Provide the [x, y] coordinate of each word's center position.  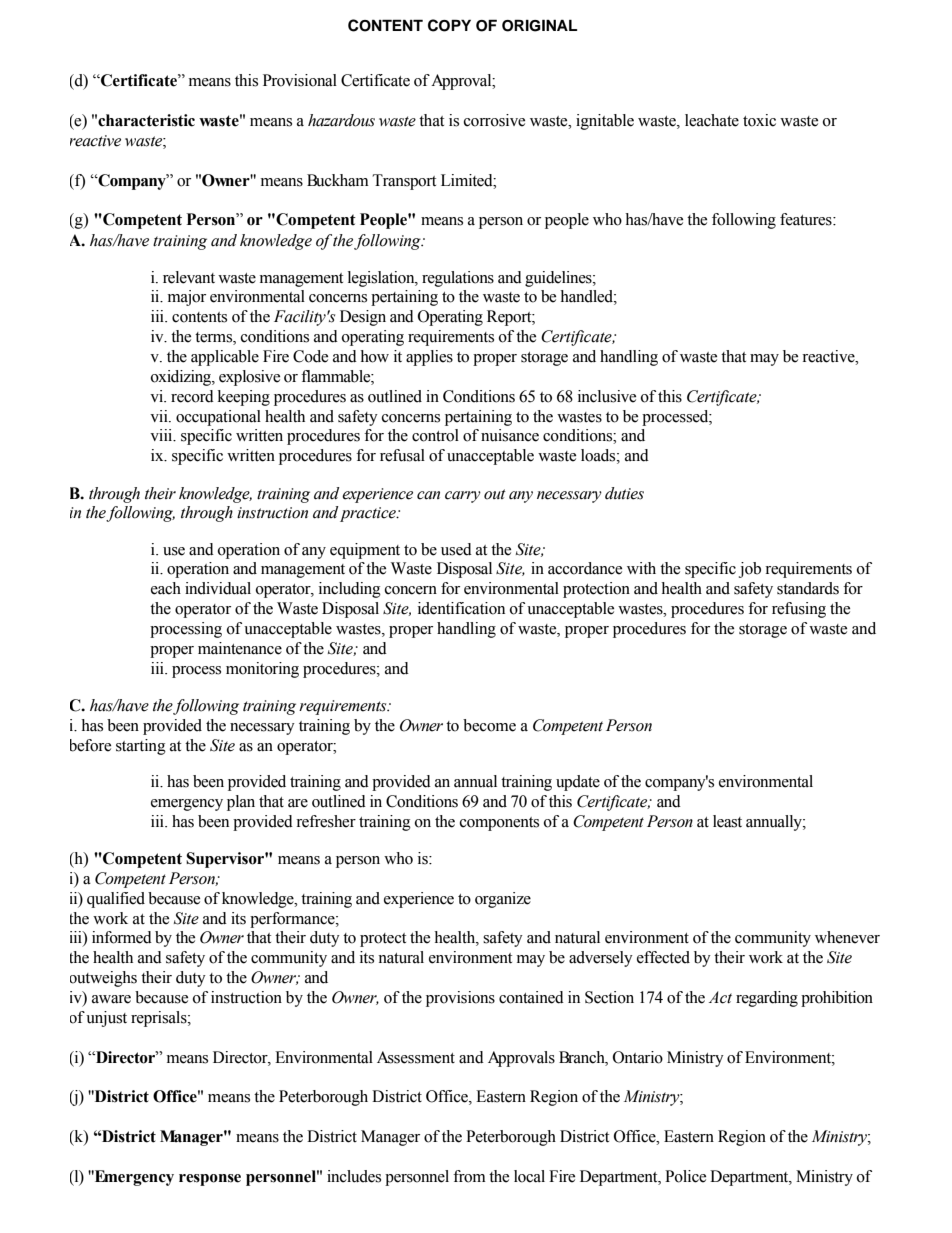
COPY [449, 25]
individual [218, 588]
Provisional [300, 80]
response [210, 1180]
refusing [799, 610]
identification [461, 608]
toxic [759, 120]
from [469, 1176]
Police [685, 1176]
